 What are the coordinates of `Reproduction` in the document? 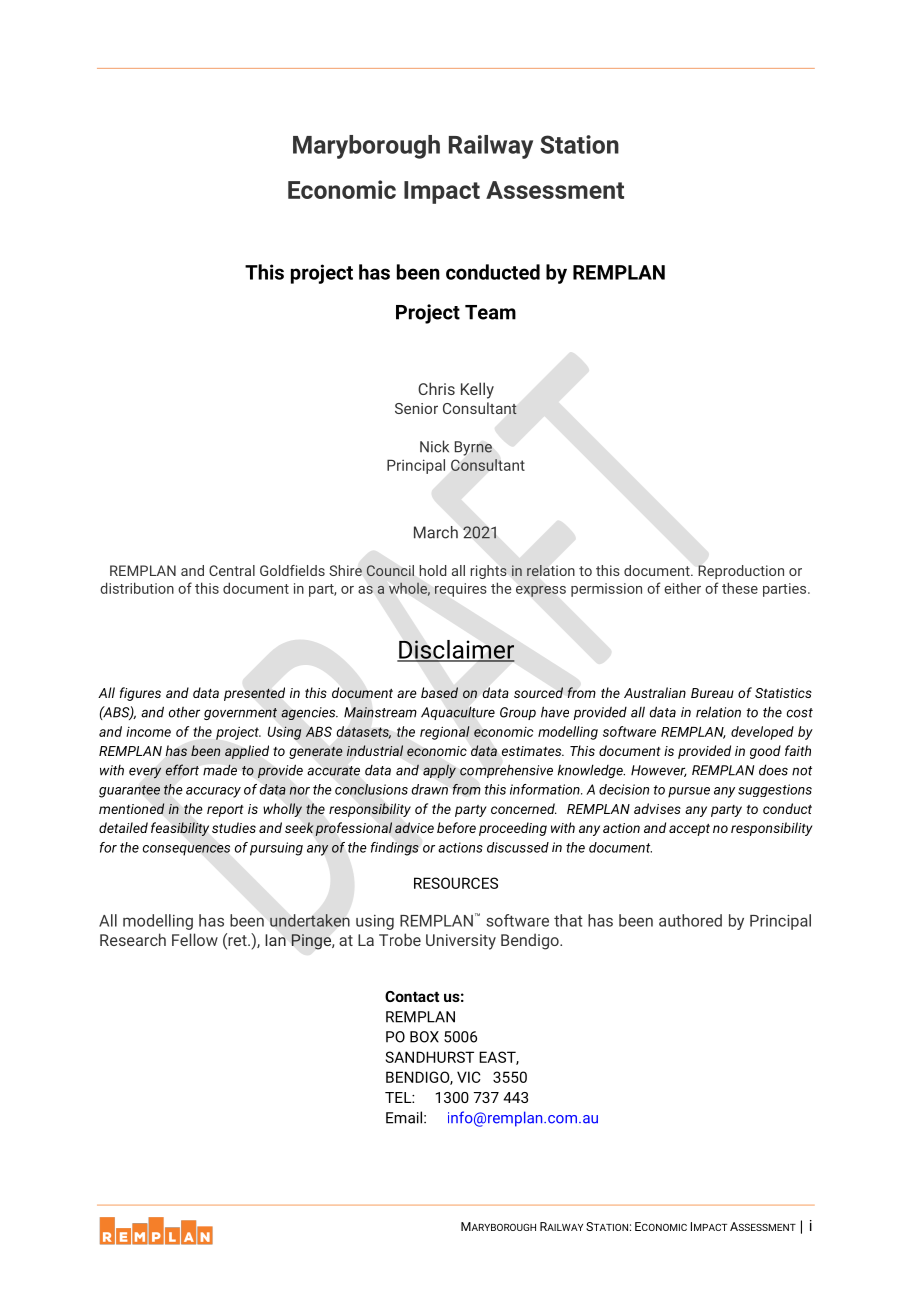 It's located at (741, 572).
